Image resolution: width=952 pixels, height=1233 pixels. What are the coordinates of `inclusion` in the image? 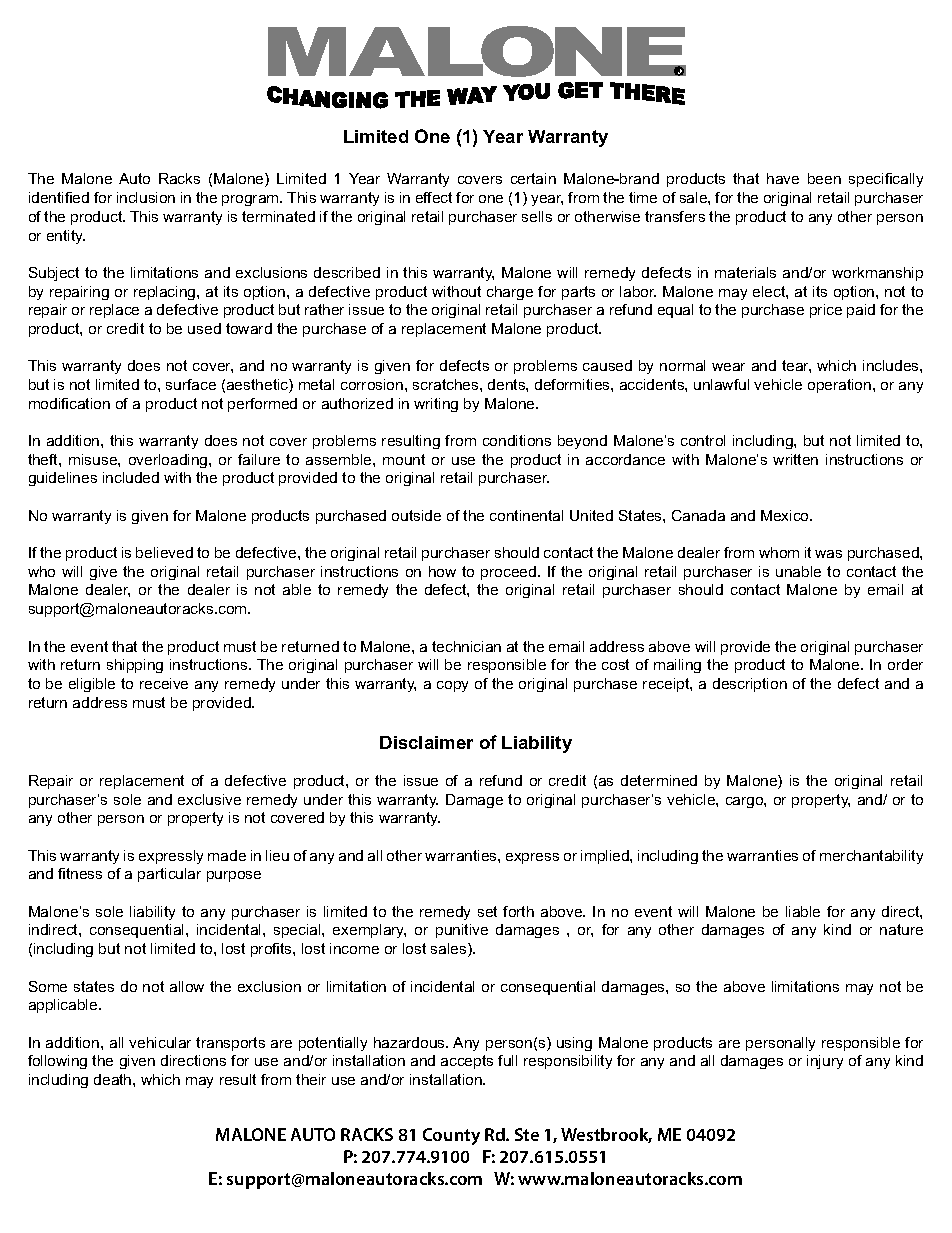 It's located at (146, 197).
